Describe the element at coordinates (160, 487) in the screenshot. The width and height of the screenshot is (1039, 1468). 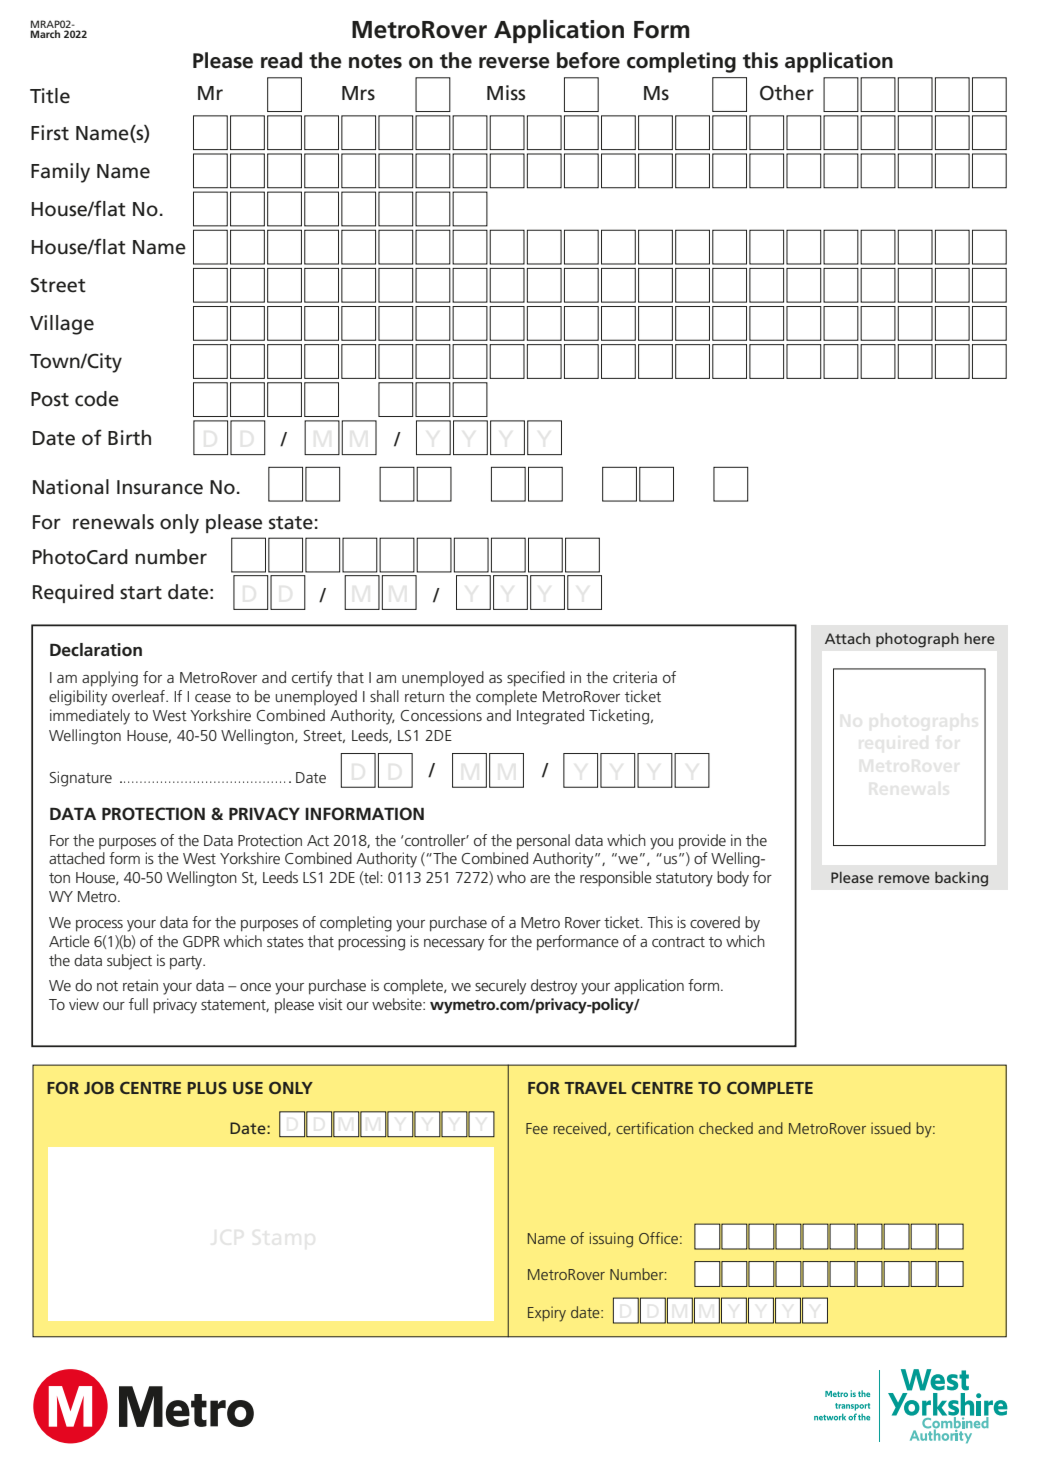
I see `Insurance` at that location.
